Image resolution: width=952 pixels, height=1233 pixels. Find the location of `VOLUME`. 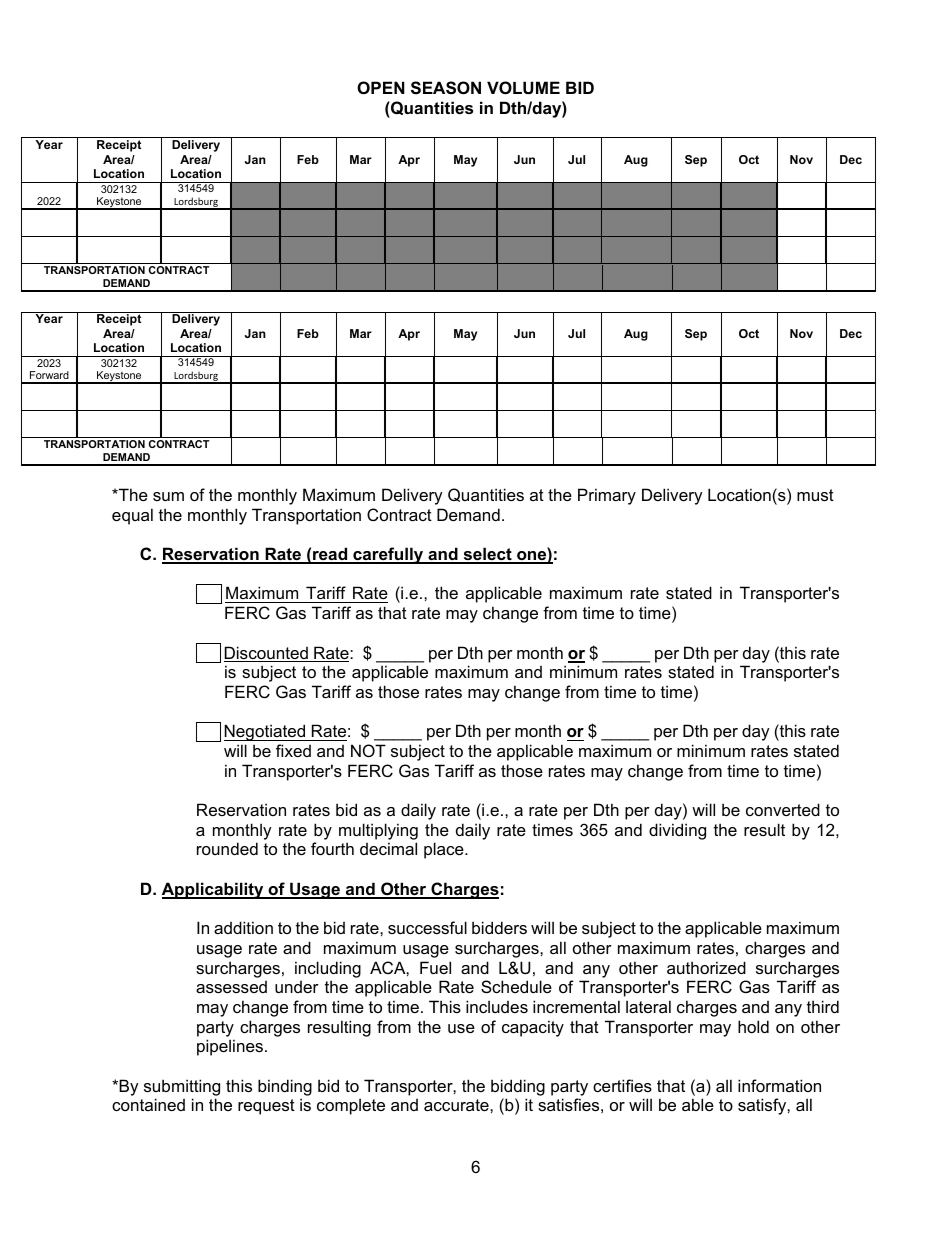

VOLUME is located at coordinates (523, 87).
